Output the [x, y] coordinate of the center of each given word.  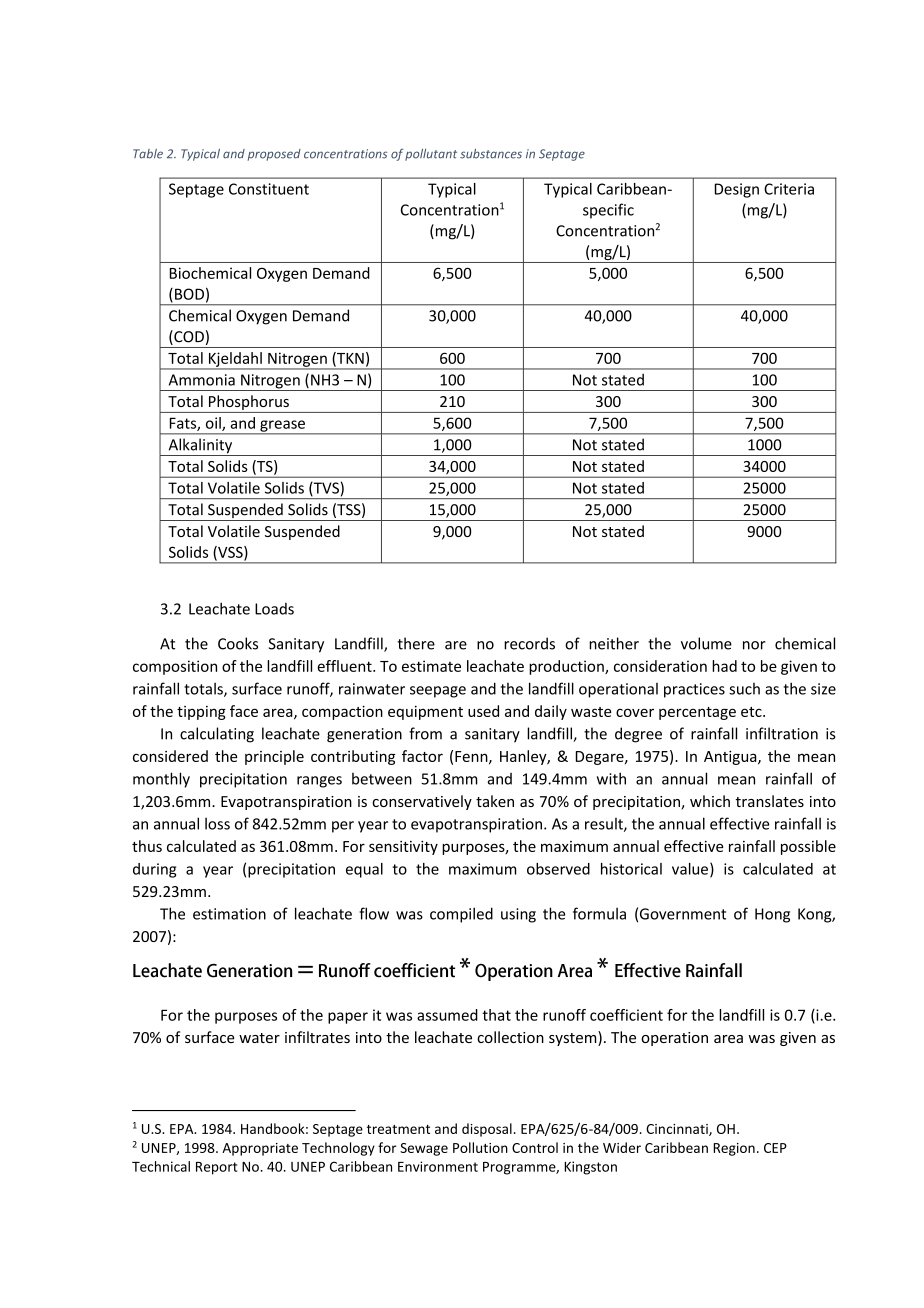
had [724, 666]
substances [491, 154]
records [529, 643]
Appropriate [260, 1149]
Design [737, 190]
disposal [487, 1130]
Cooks [238, 643]
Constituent [269, 189]
